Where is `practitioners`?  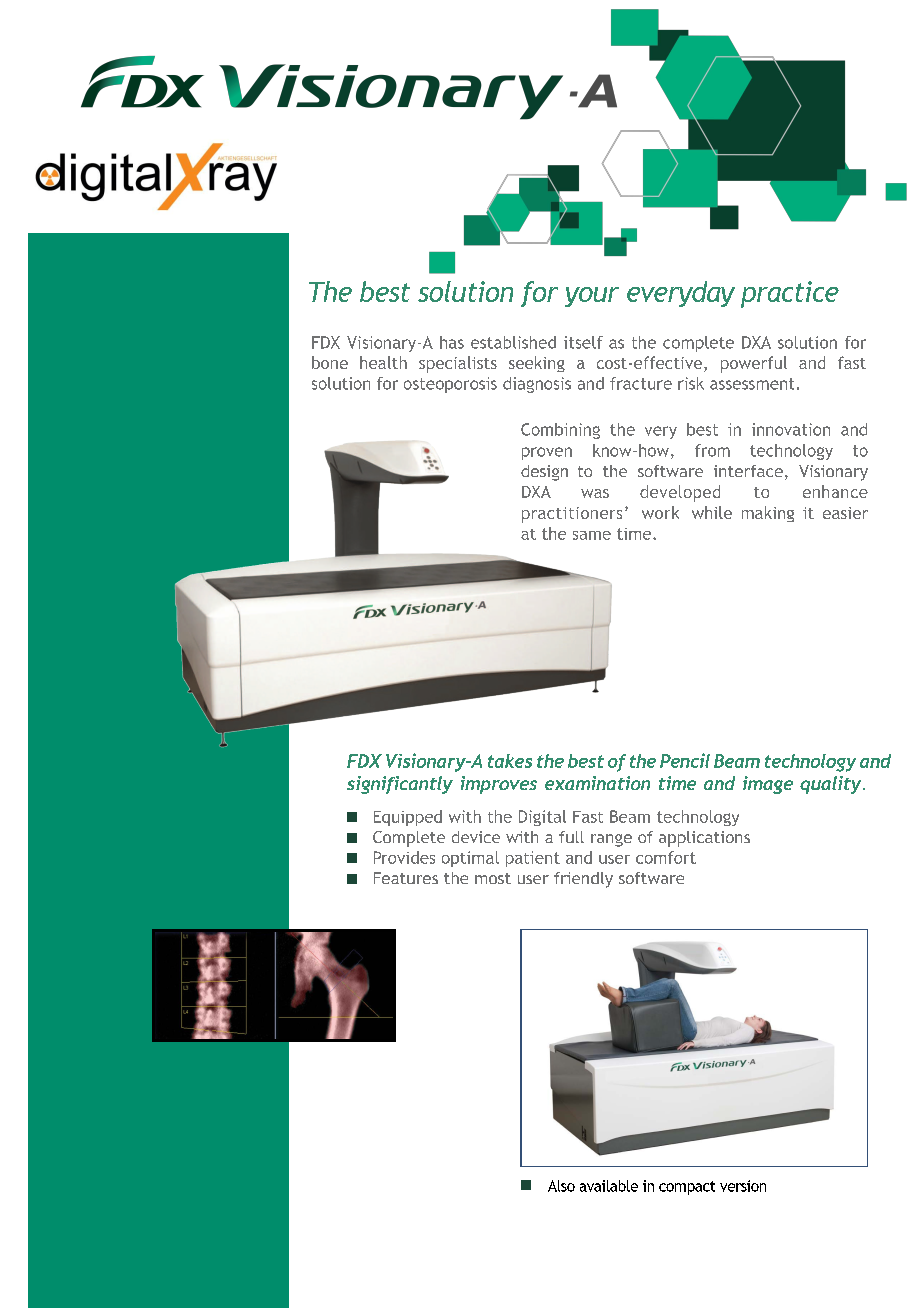 practitioners is located at coordinates (572, 515).
